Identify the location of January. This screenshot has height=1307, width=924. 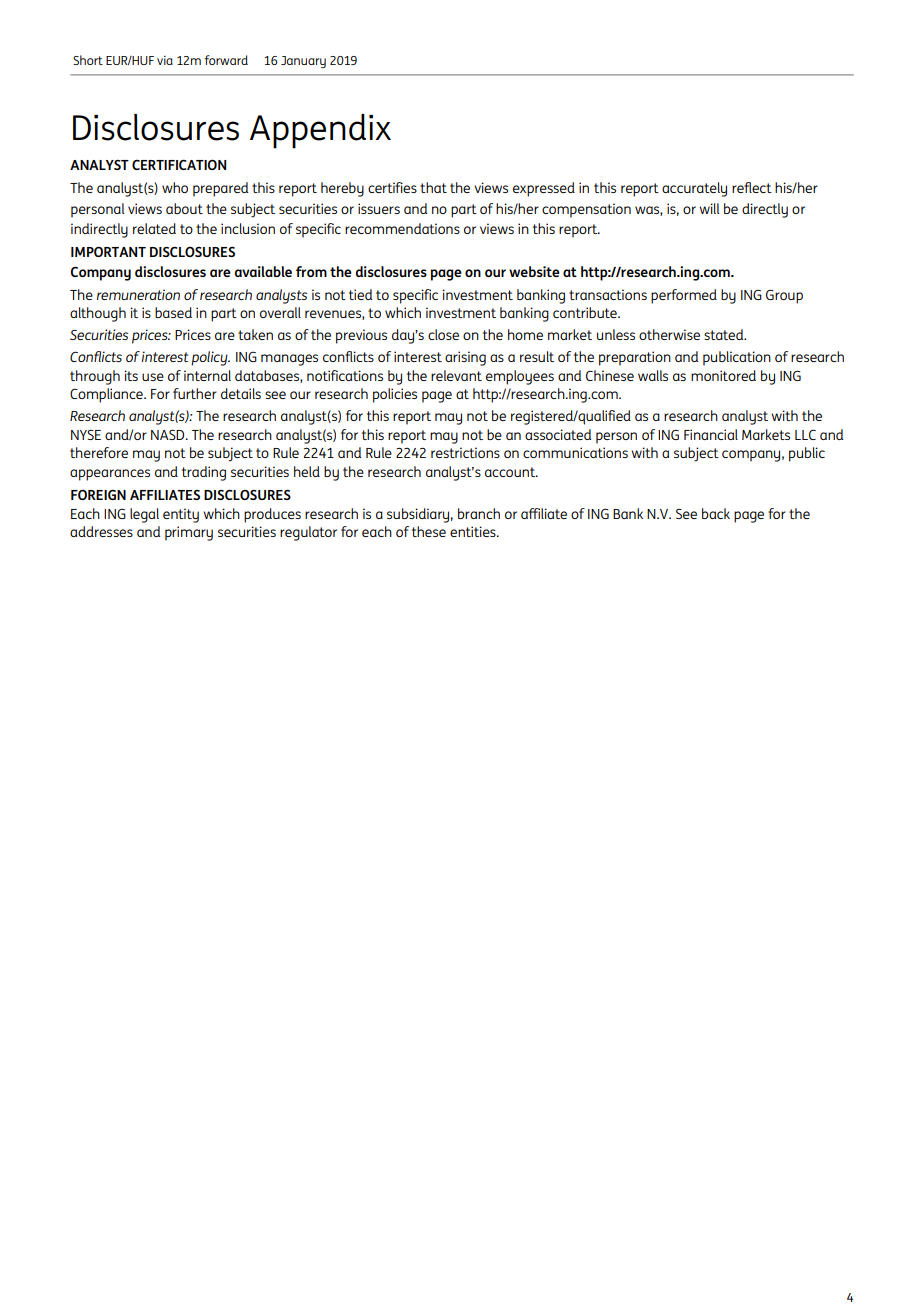
(303, 62).
